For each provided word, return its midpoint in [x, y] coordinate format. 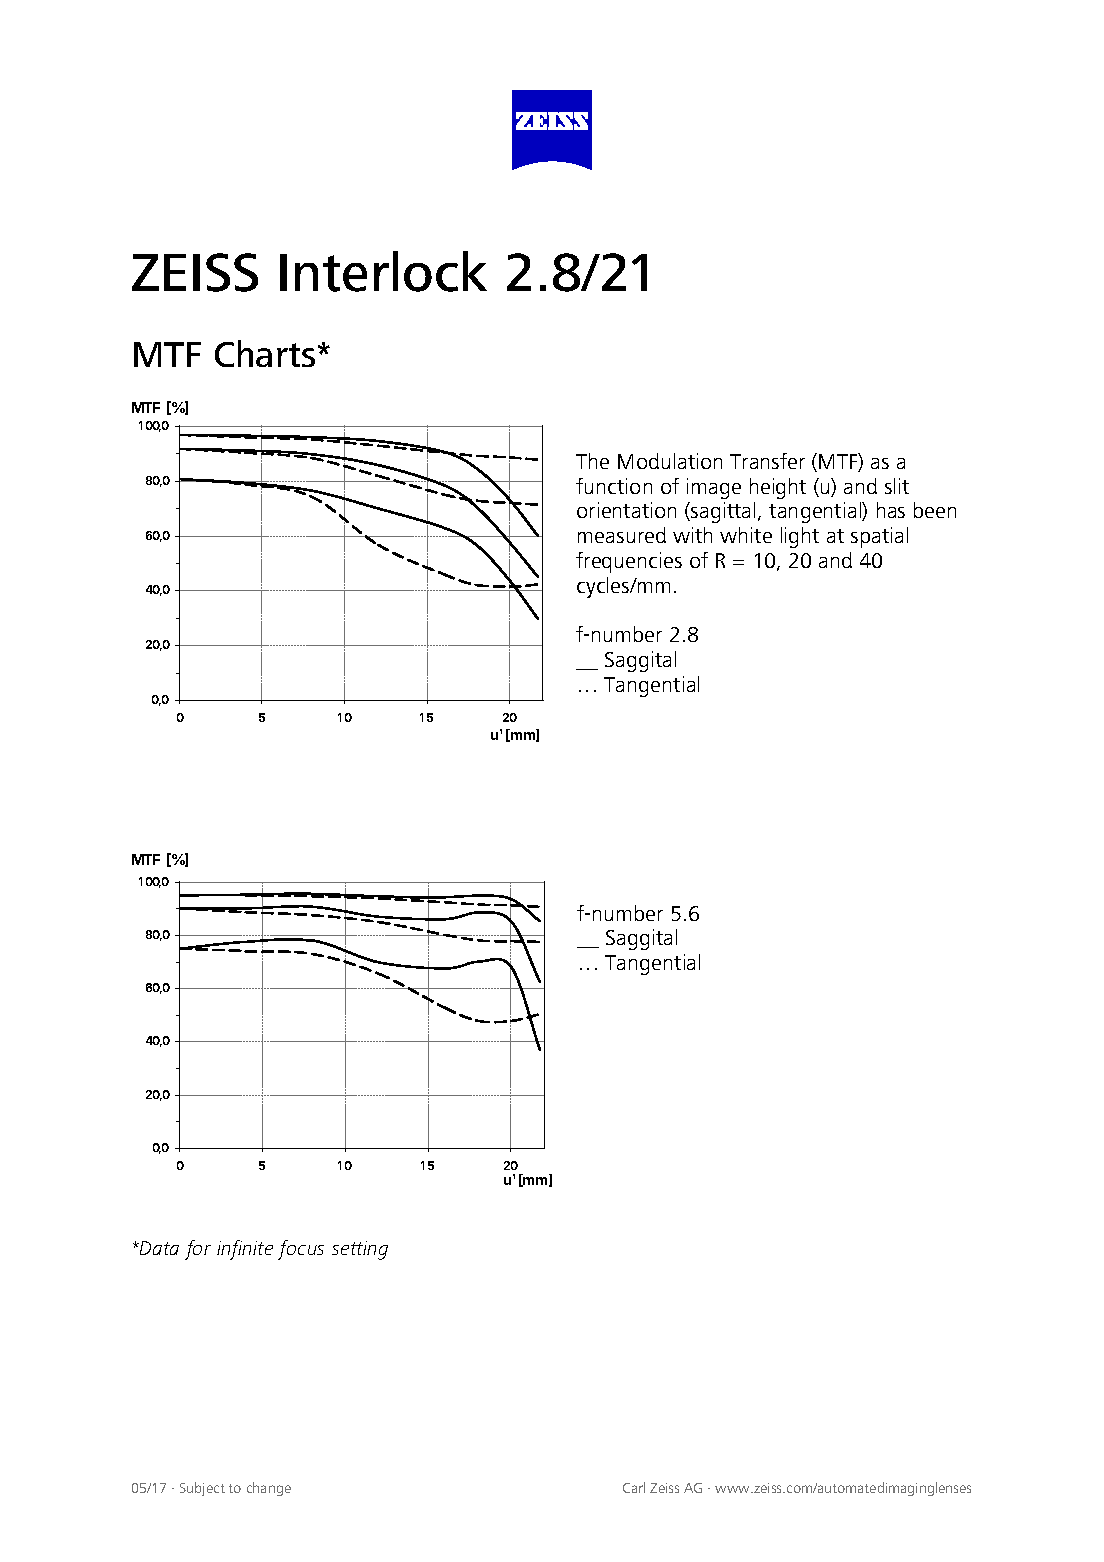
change [269, 1489]
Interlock [383, 271]
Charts [265, 353]
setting [360, 1250]
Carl [634, 1487]
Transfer [767, 461]
